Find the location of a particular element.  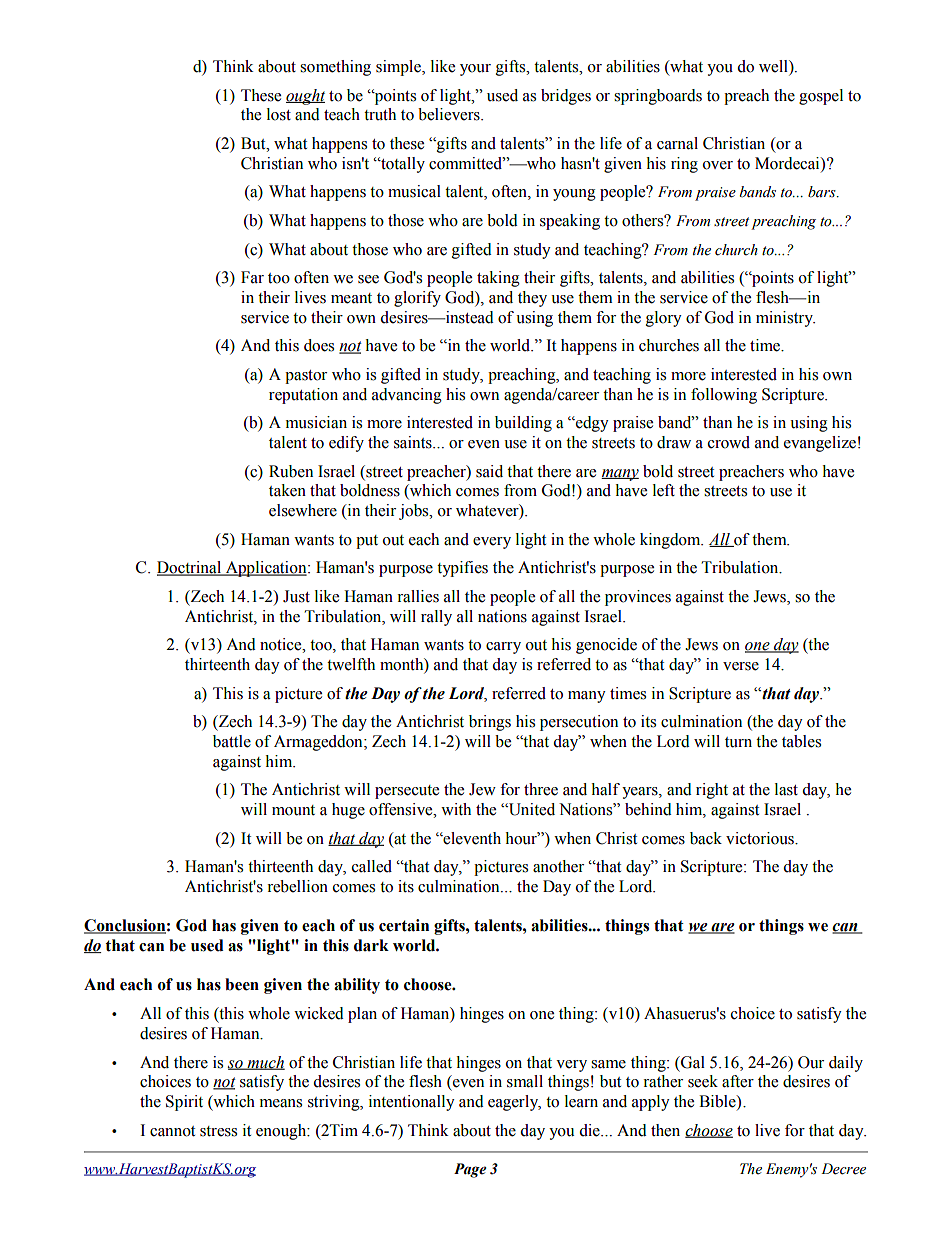

building is located at coordinates (523, 424).
